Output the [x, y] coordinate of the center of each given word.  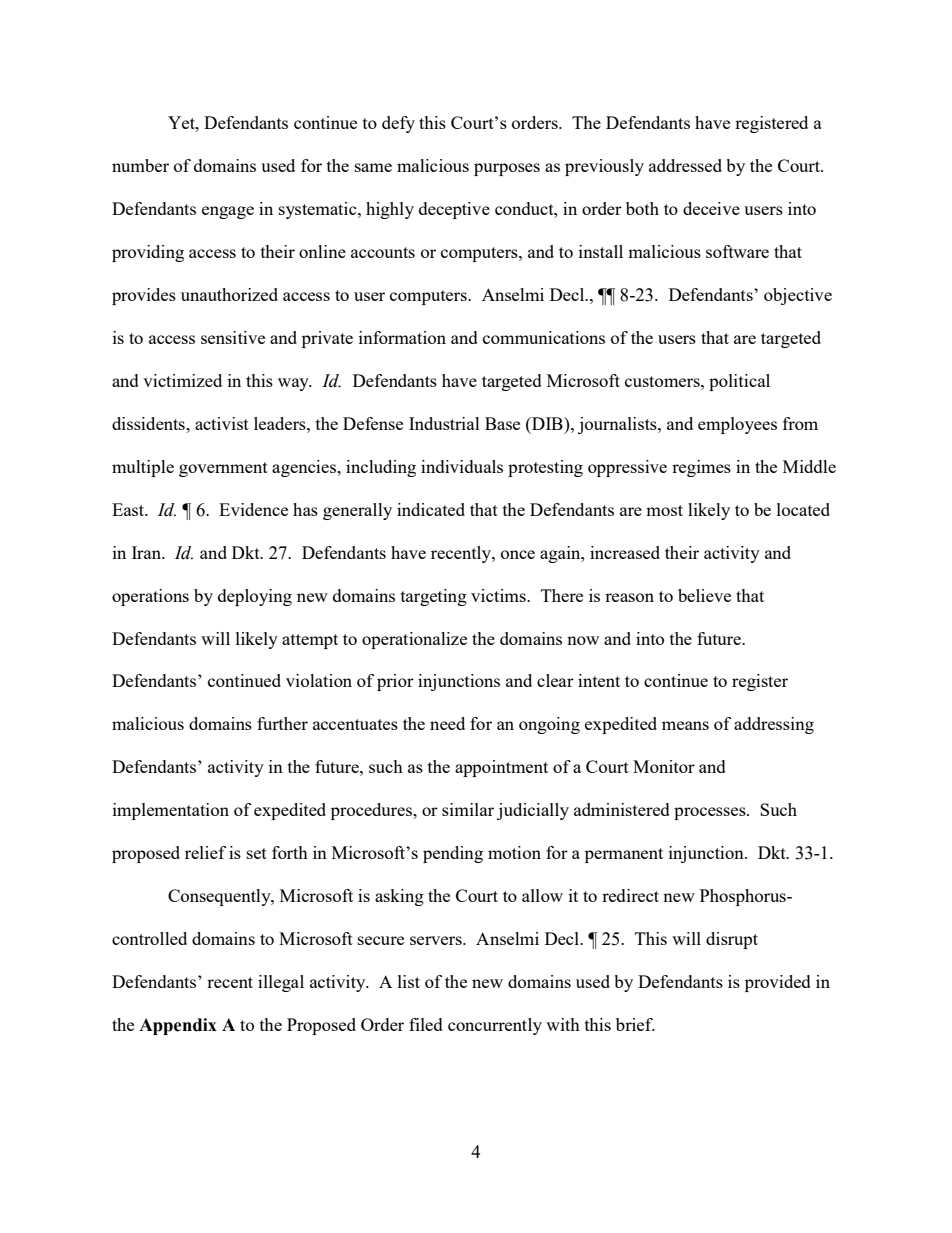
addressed [685, 165]
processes [711, 813]
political [739, 382]
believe [704, 595]
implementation [171, 811]
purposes [507, 169]
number [140, 165]
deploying [255, 597]
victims [499, 595]
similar [468, 809]
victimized [182, 380]
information [402, 337]
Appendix [178, 1026]
